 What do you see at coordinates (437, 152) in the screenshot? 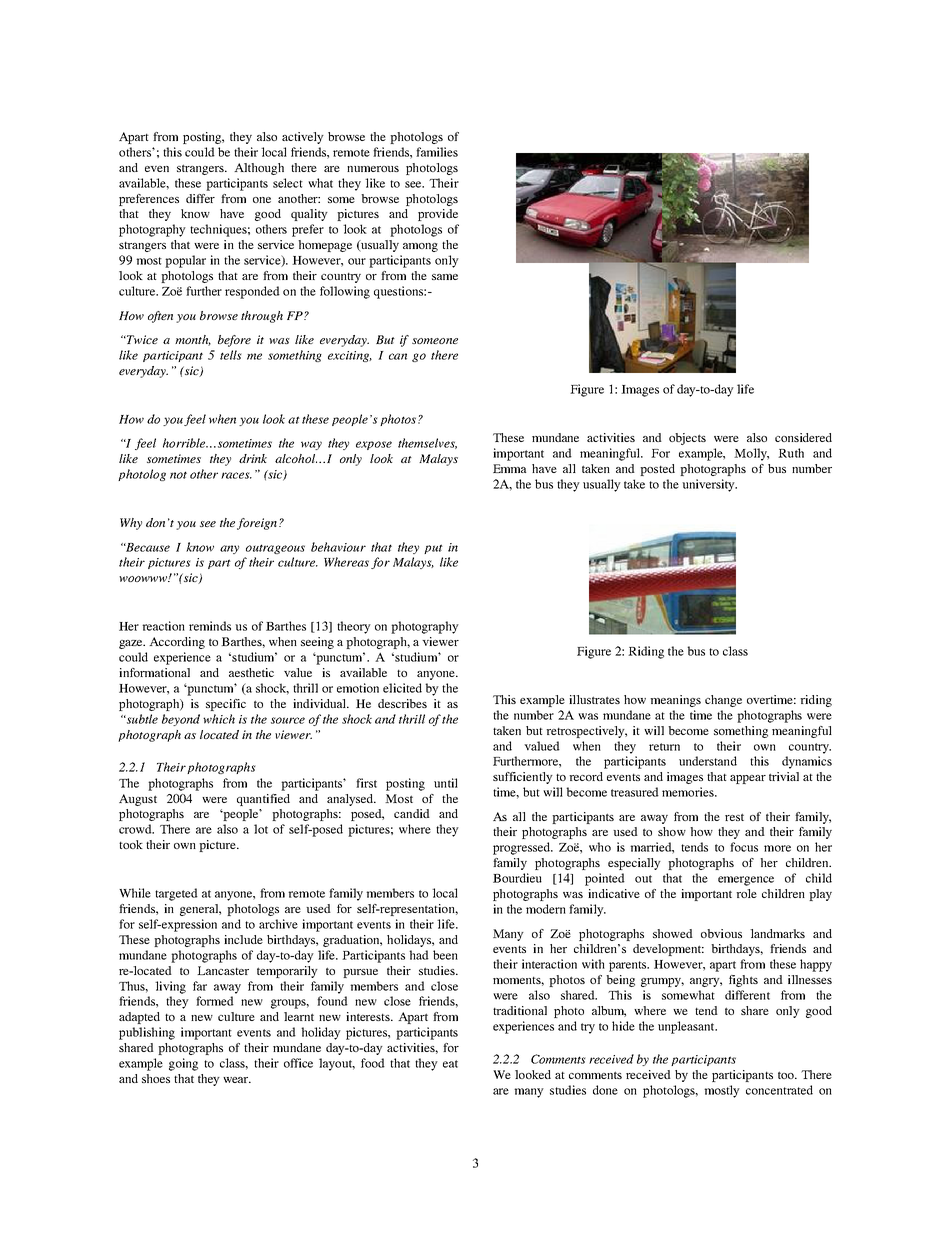
I see `families` at bounding box center [437, 152].
